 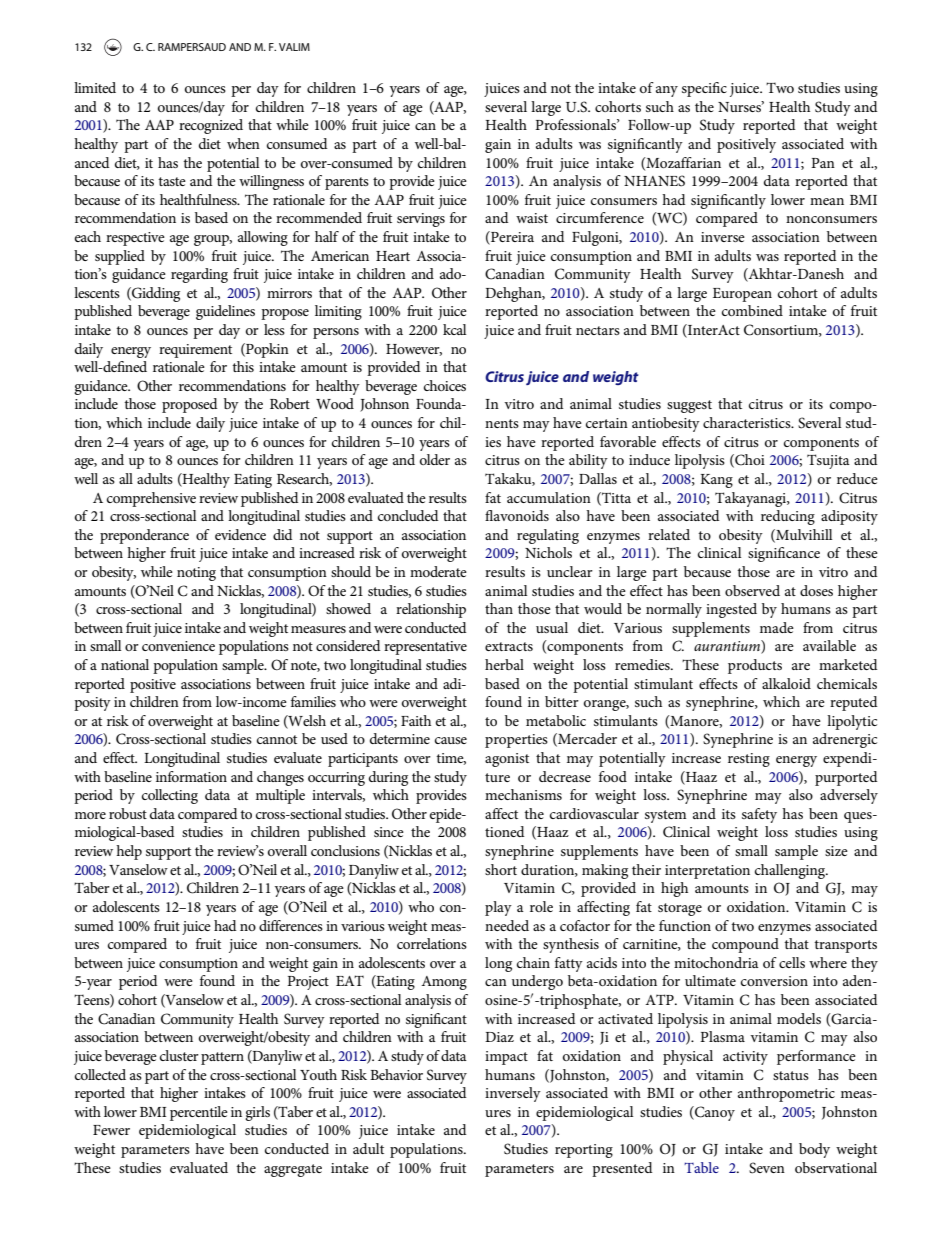 I want to click on help, so click(x=129, y=852).
